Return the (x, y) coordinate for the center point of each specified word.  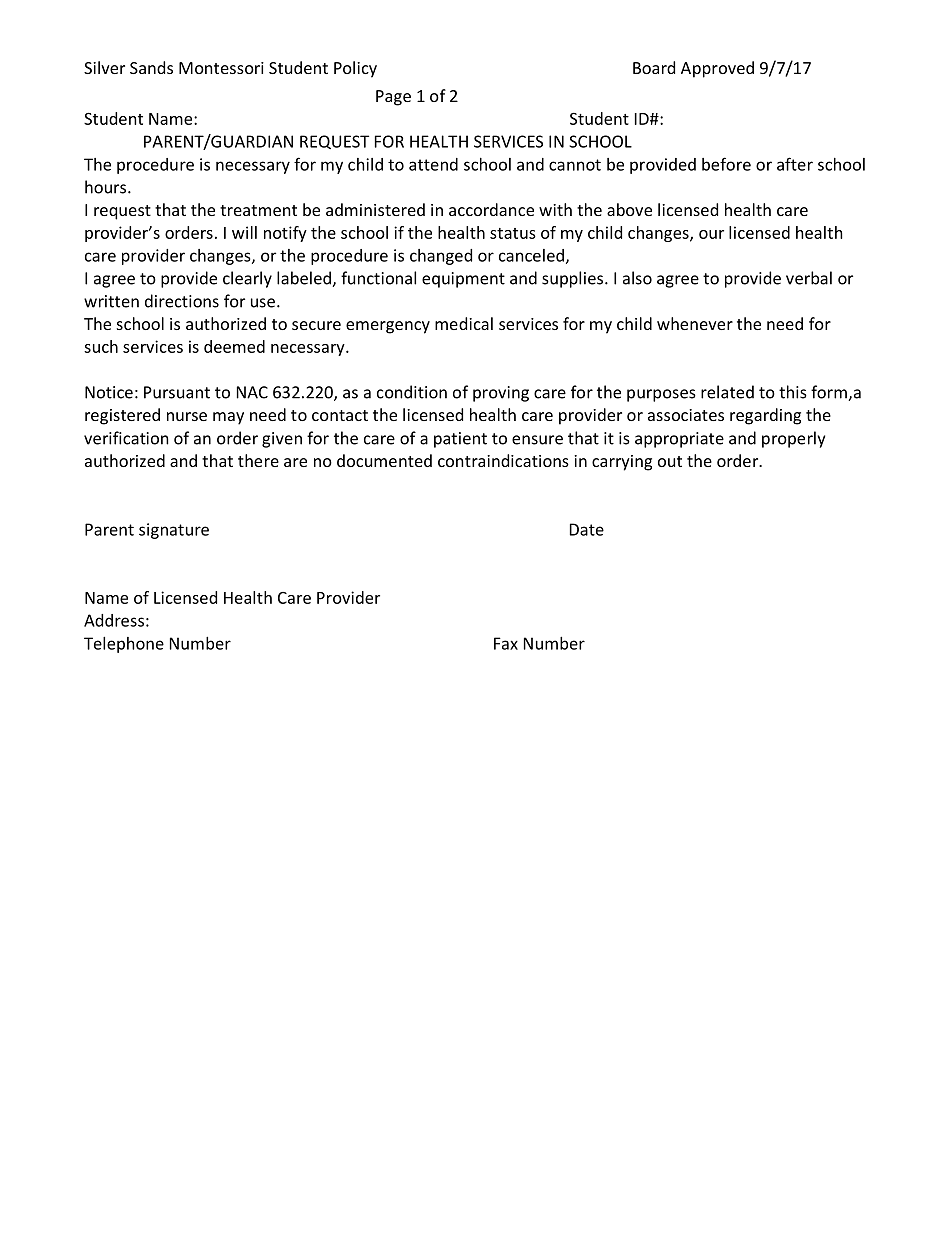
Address (114, 620)
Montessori (221, 68)
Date (587, 529)
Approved (717, 69)
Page (393, 98)
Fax (506, 643)
